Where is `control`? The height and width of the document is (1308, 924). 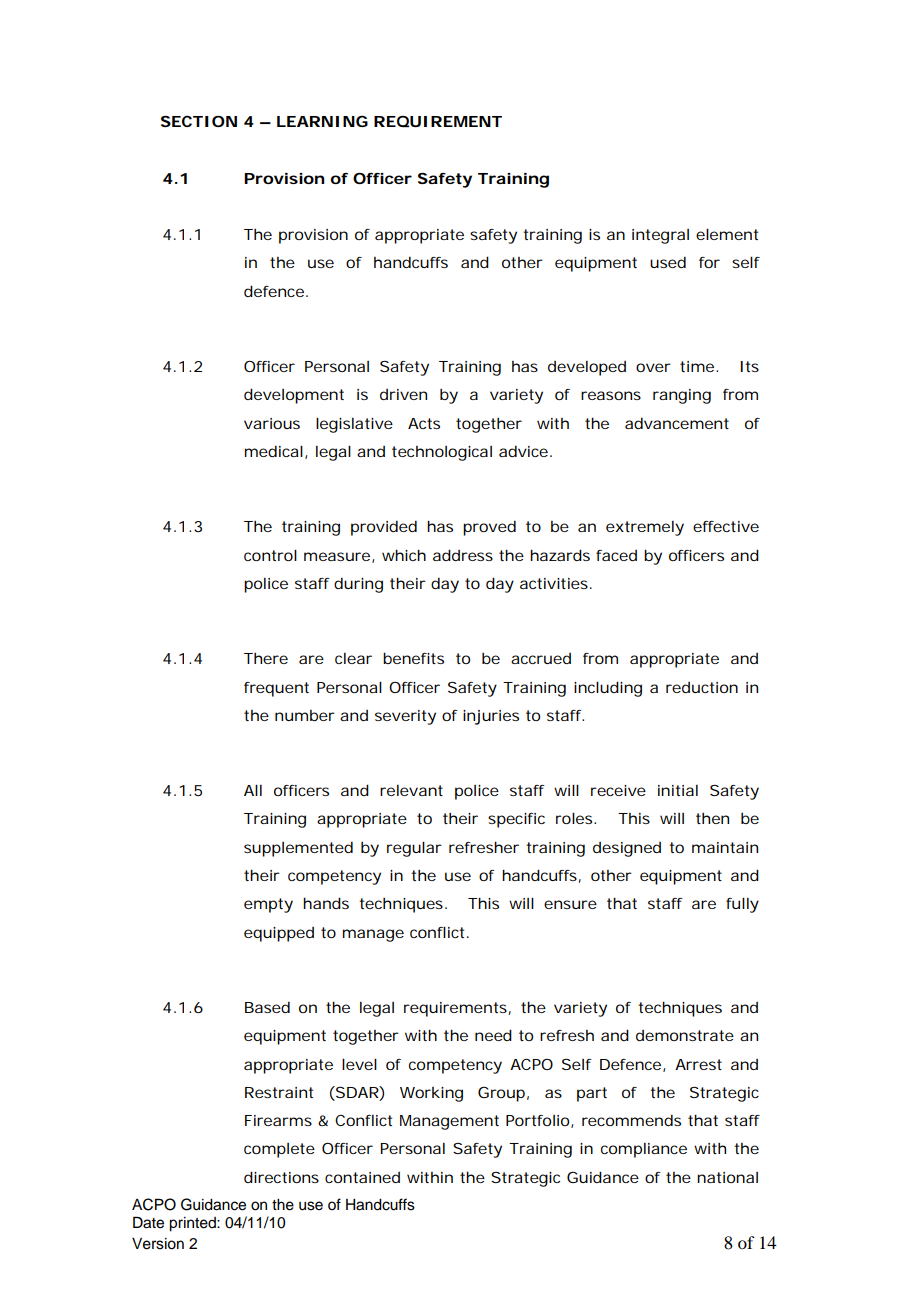 control is located at coordinates (270, 555).
